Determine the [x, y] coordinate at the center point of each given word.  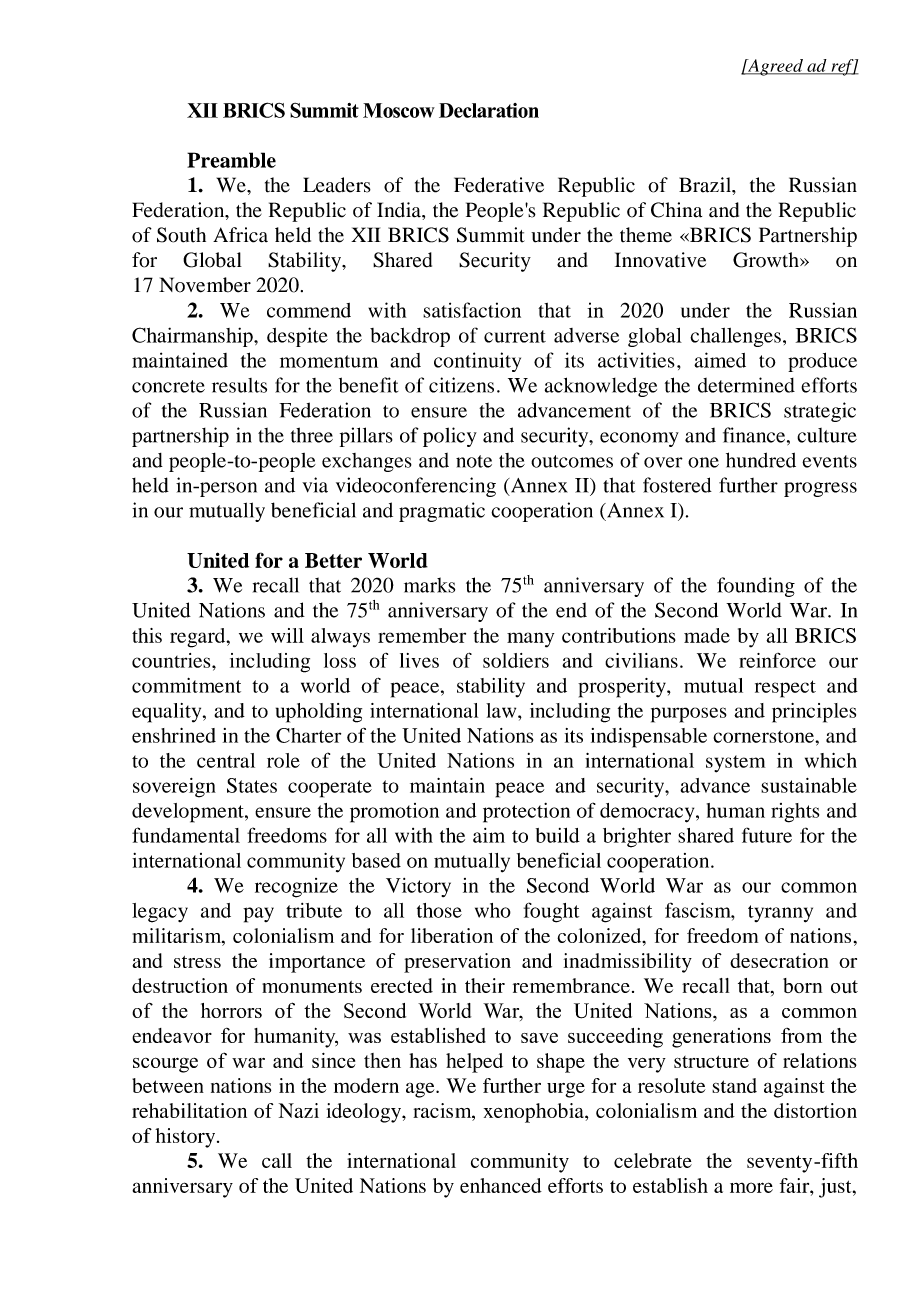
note [474, 461]
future [767, 835]
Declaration [489, 110]
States [252, 785]
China [676, 210]
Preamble [231, 160]
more [751, 1187]
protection [526, 813]
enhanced [501, 1185]
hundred [761, 460]
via [315, 485]
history [186, 1138]
